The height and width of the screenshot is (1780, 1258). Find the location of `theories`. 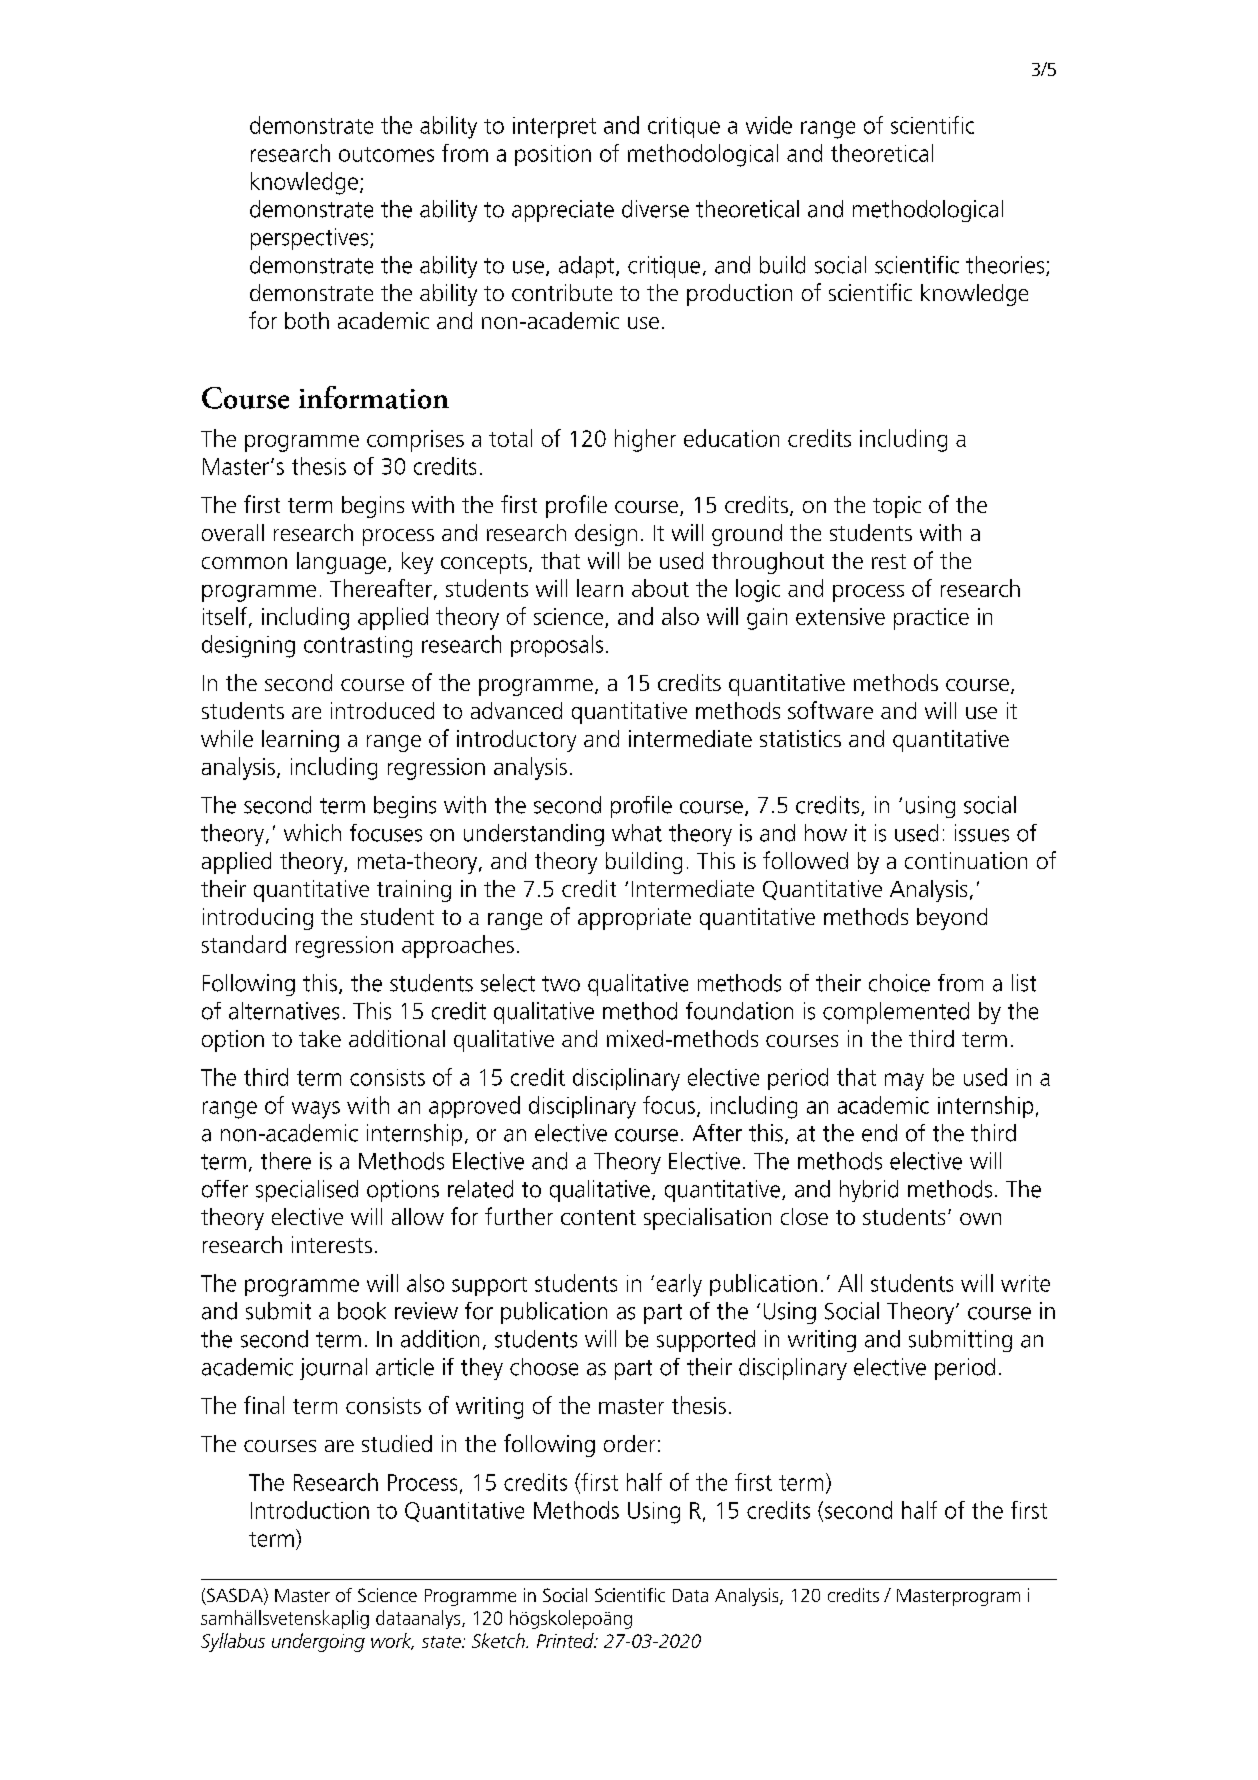

theories is located at coordinates (1006, 266).
